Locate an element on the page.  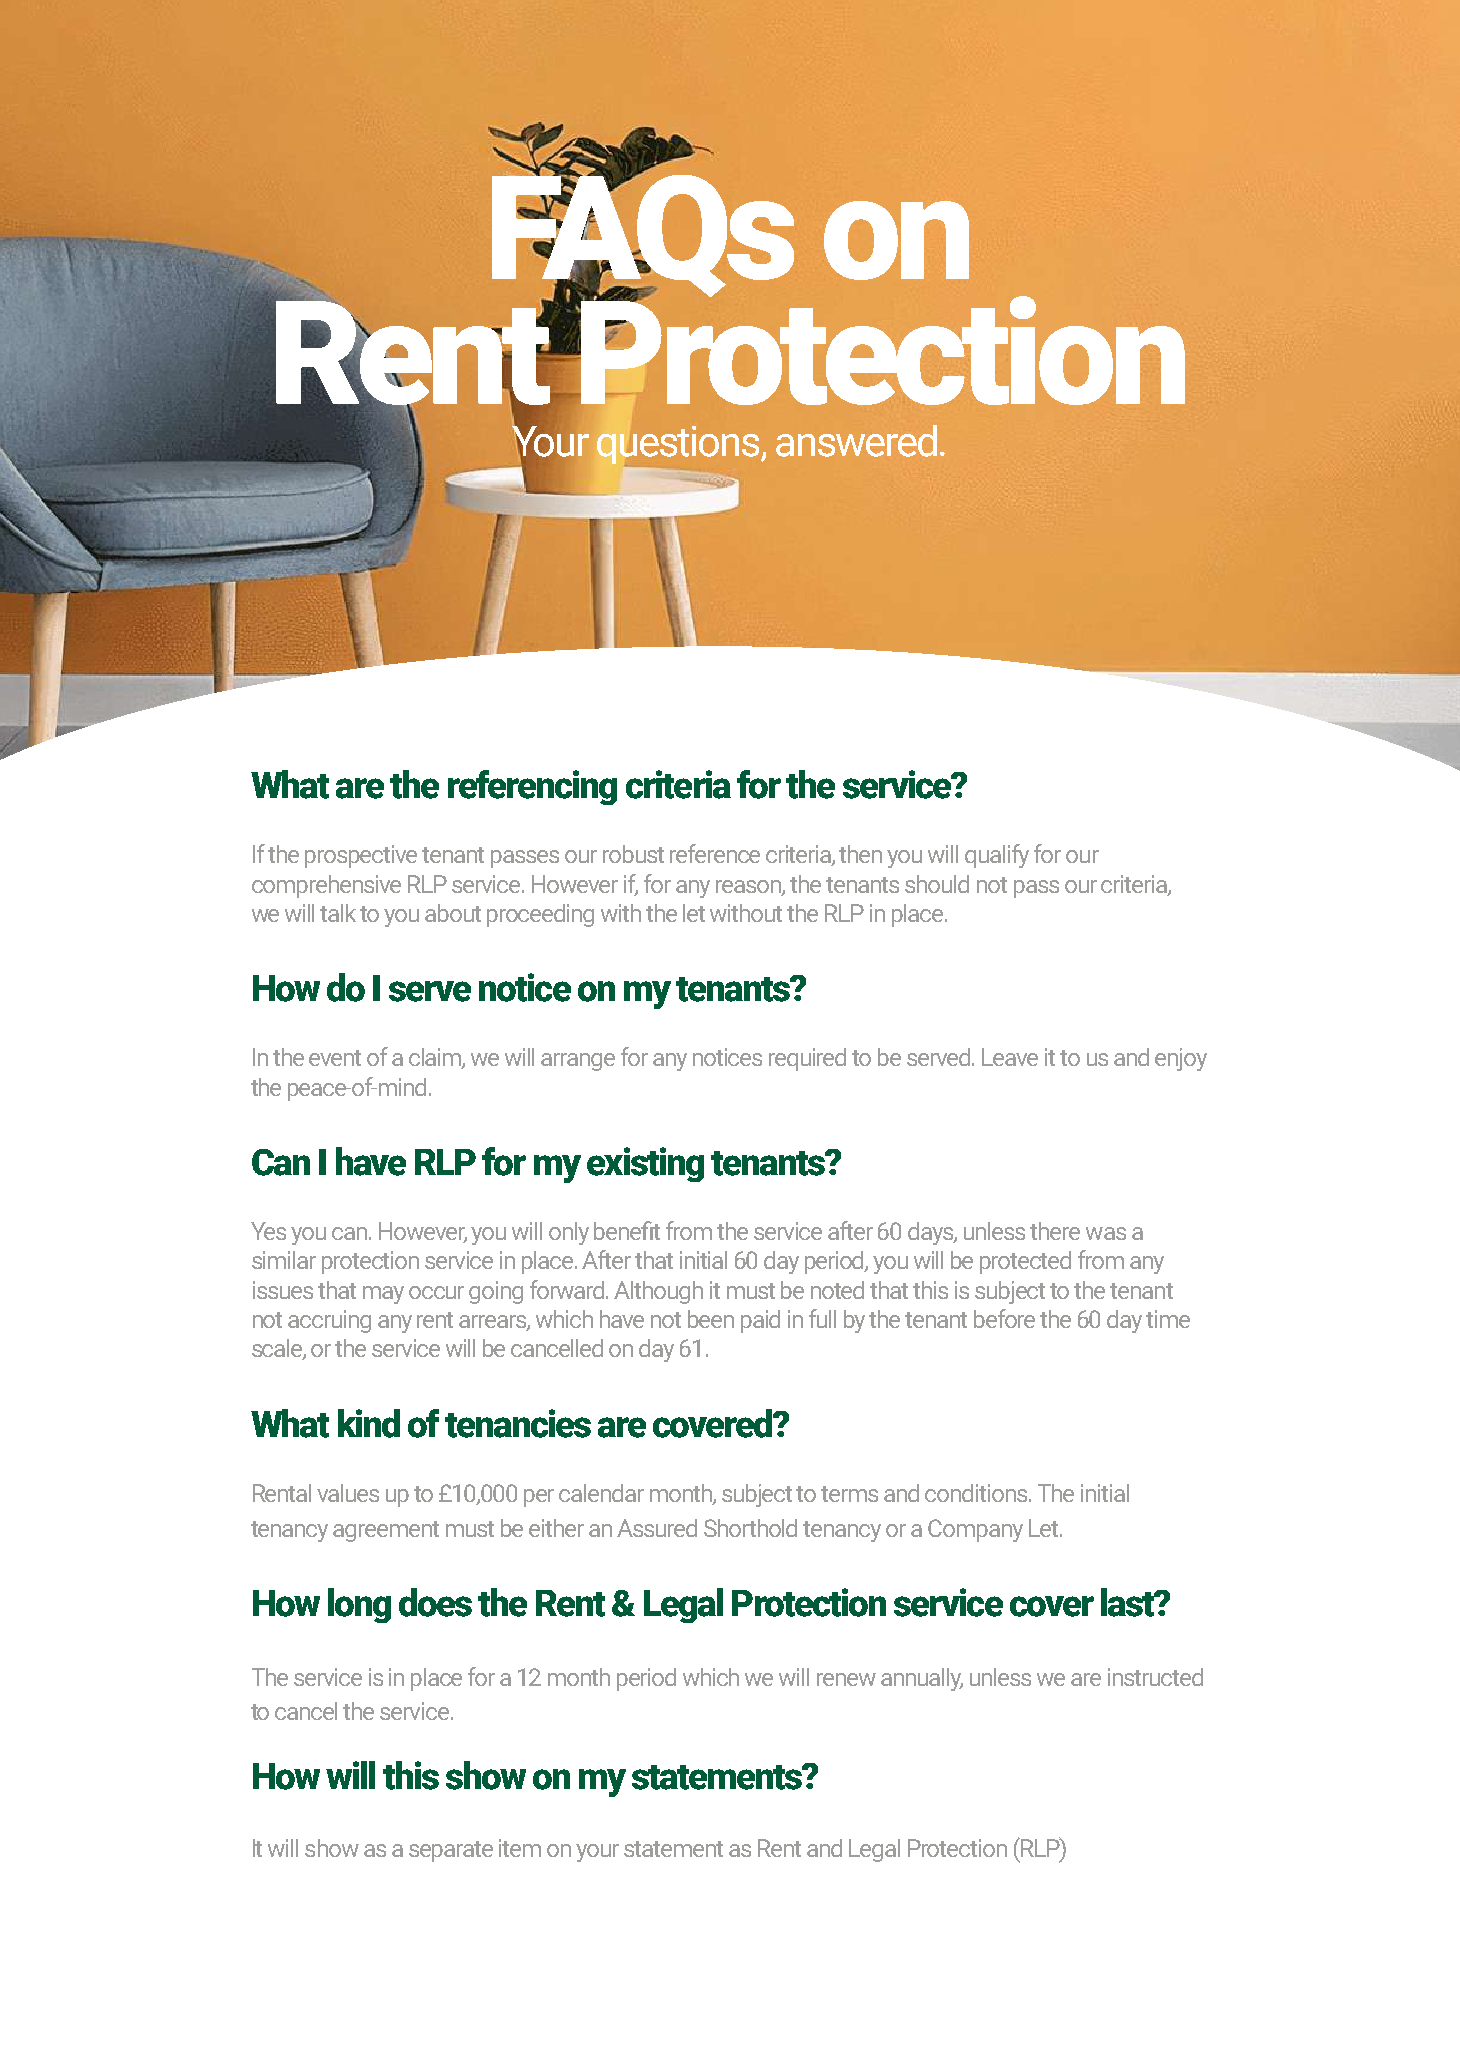
kind is located at coordinates (369, 1423).
